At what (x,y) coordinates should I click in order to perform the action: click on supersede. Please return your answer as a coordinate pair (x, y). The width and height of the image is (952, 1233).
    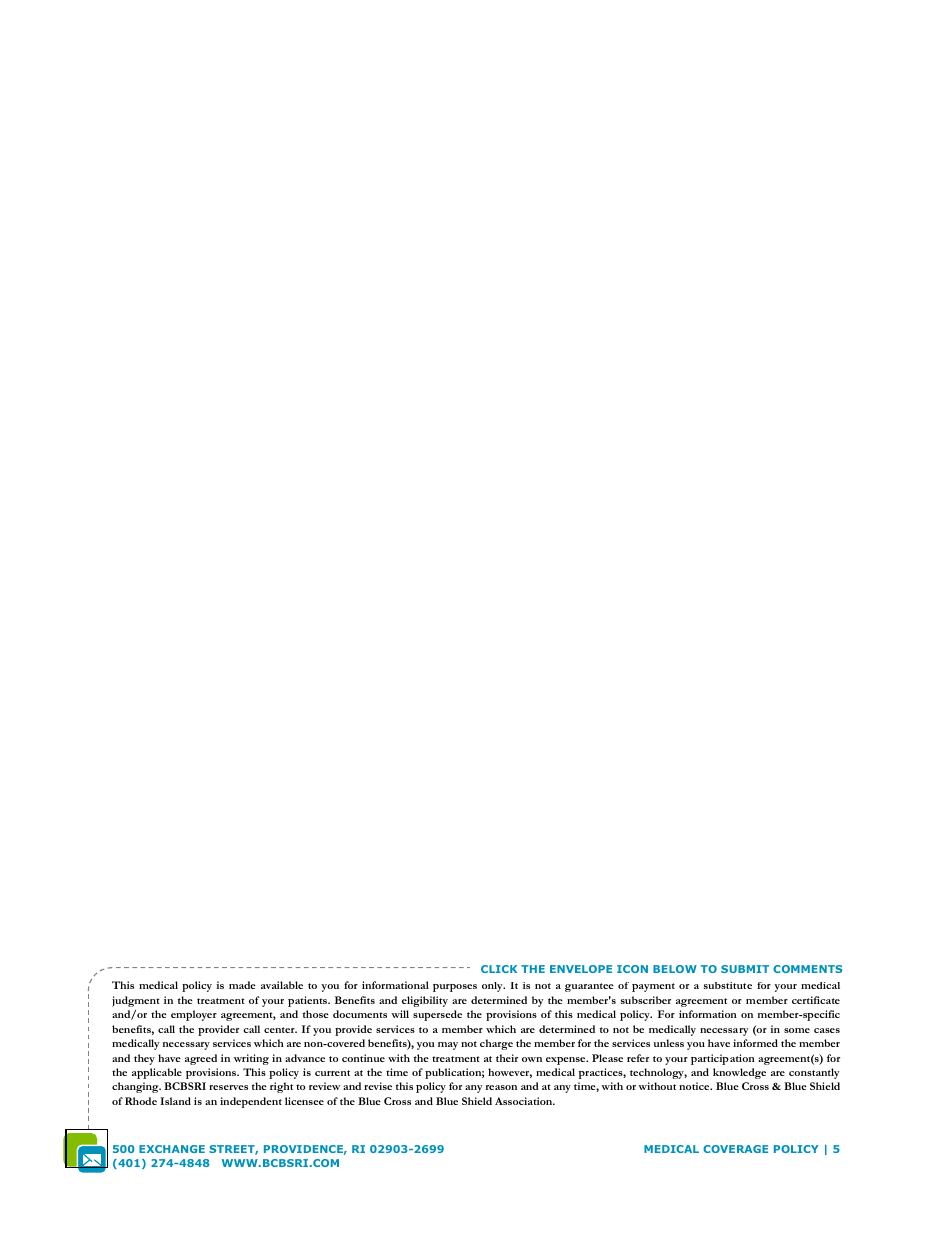
    Looking at the image, I should click on (437, 1015).
